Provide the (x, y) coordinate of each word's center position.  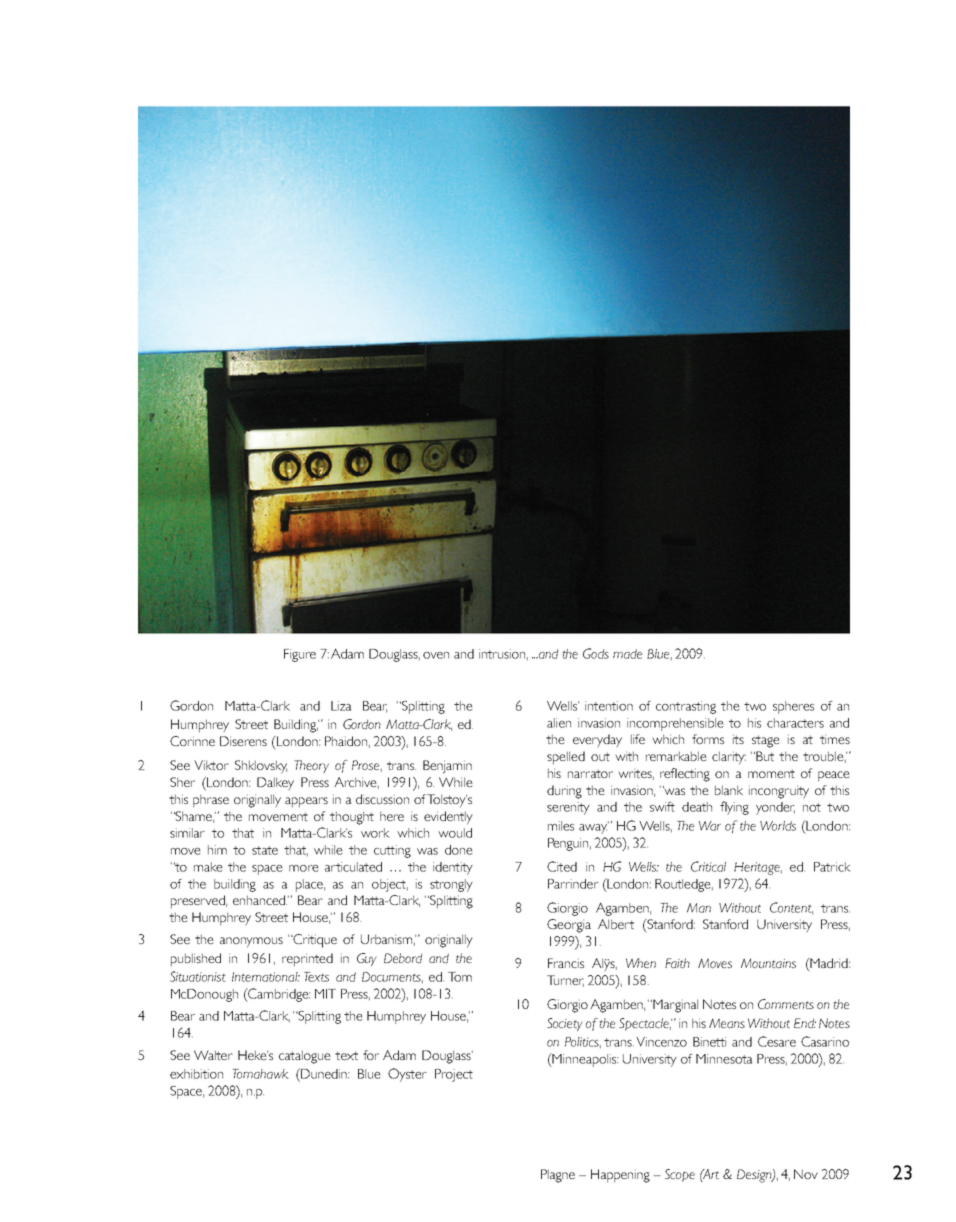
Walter (213, 1055)
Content (791, 908)
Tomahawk (260, 1074)
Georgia (569, 926)
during (564, 792)
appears (306, 802)
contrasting (686, 707)
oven (436, 655)
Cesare (777, 1041)
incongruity (779, 792)
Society (564, 1024)
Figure (300, 655)
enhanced (260, 900)
